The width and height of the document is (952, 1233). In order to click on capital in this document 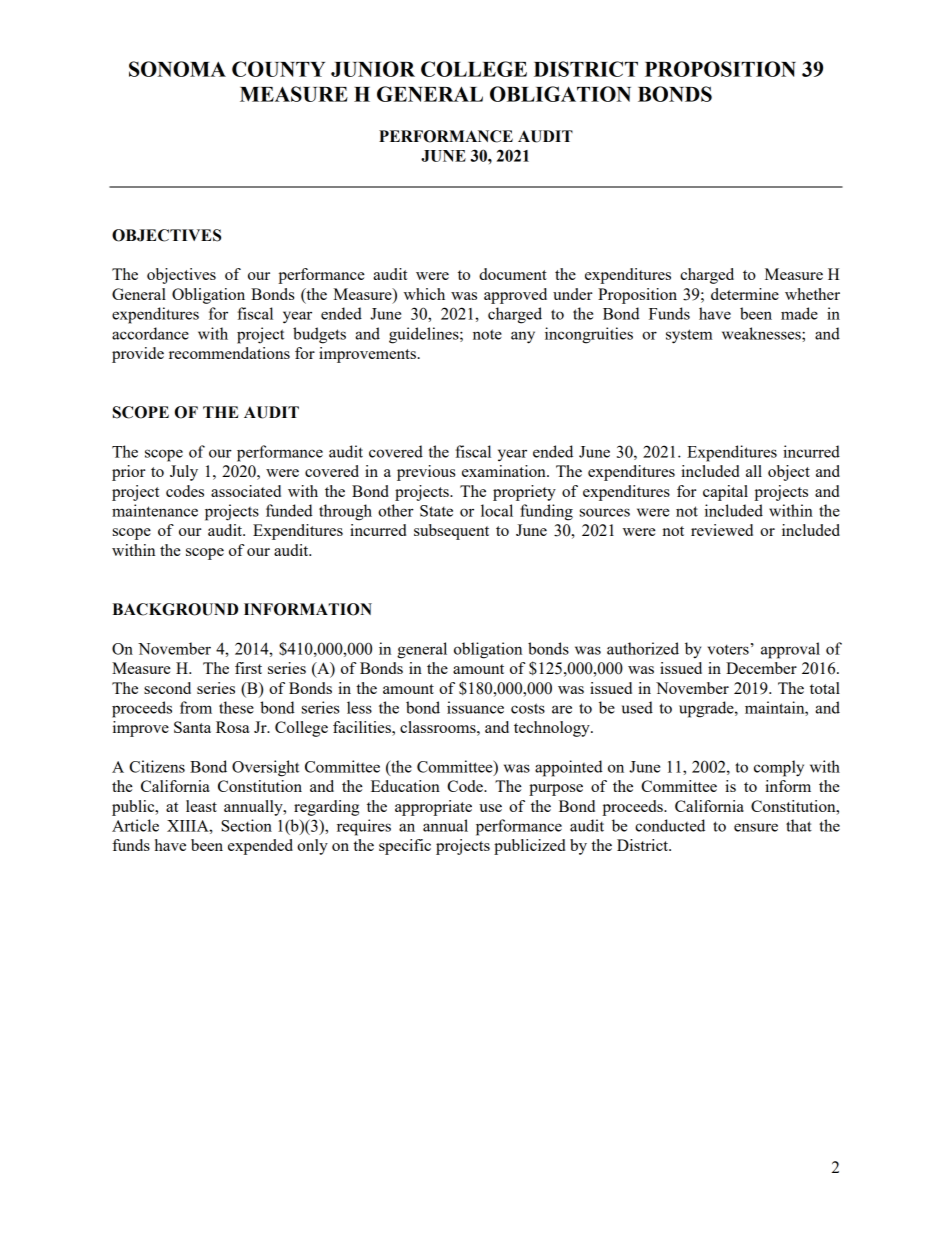, I will do `click(725, 493)`.
